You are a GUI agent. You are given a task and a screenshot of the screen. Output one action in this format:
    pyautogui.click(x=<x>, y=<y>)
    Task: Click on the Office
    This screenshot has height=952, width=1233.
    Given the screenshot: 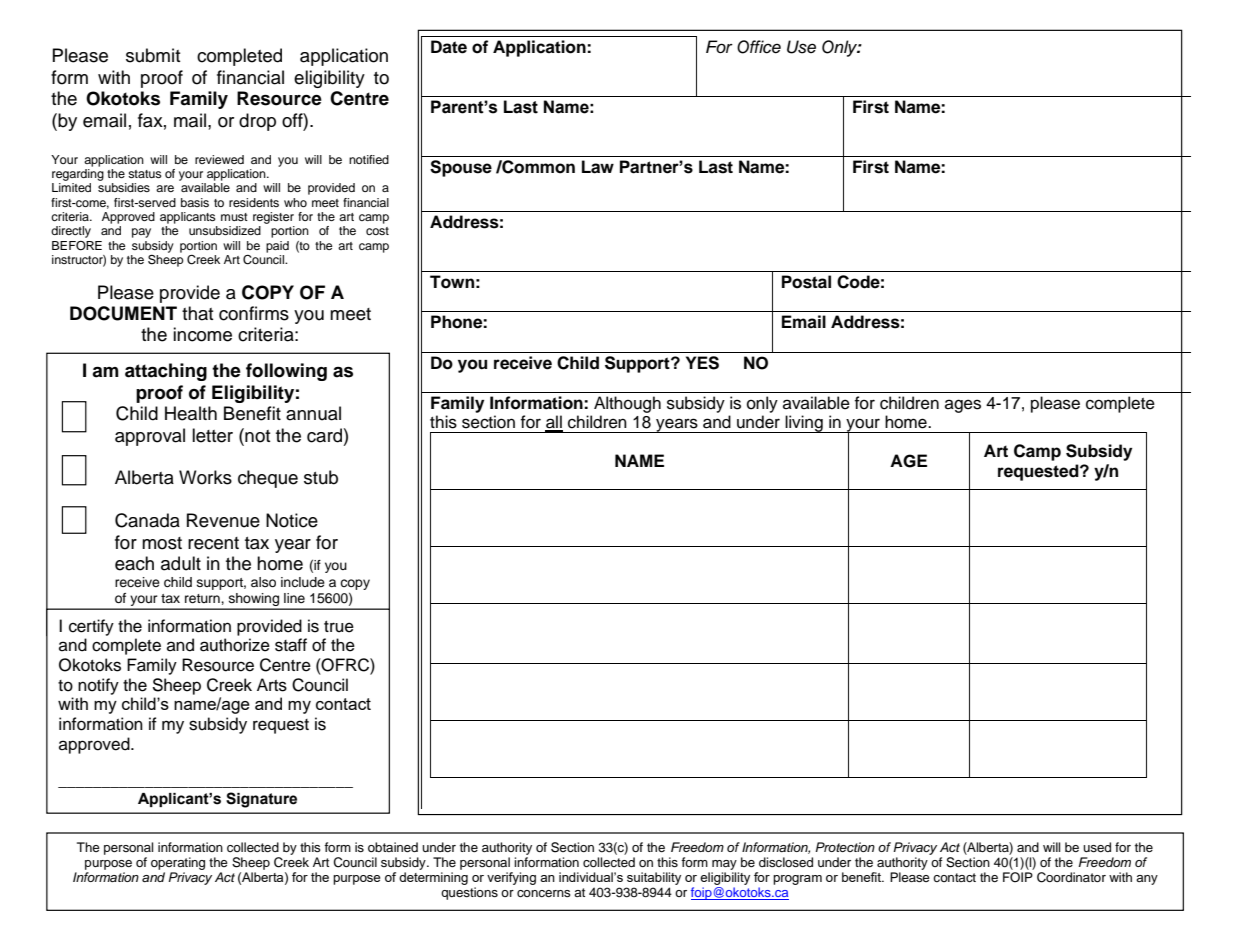 What is the action you would take?
    pyautogui.click(x=759, y=47)
